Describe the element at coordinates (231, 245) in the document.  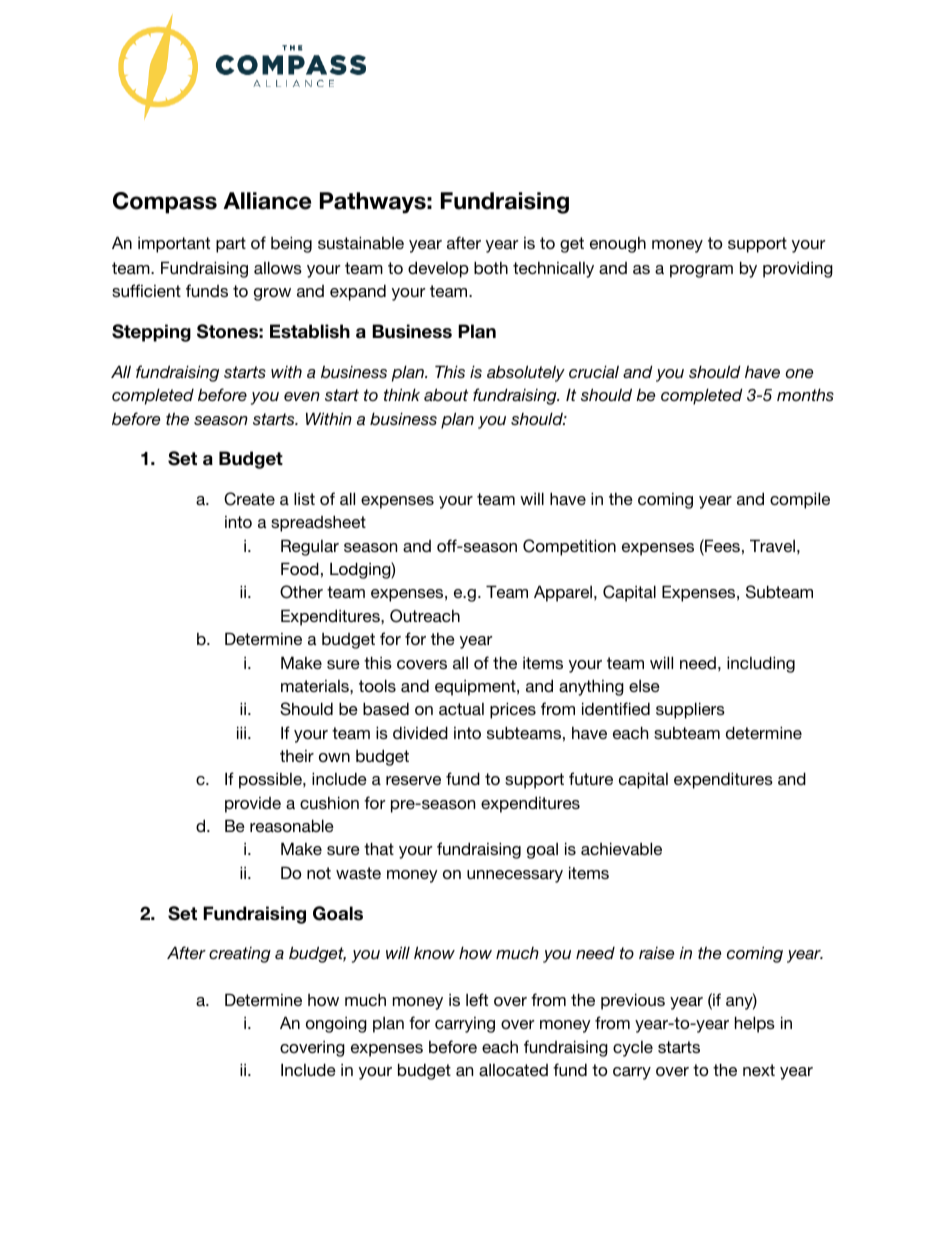
I see `part` at that location.
